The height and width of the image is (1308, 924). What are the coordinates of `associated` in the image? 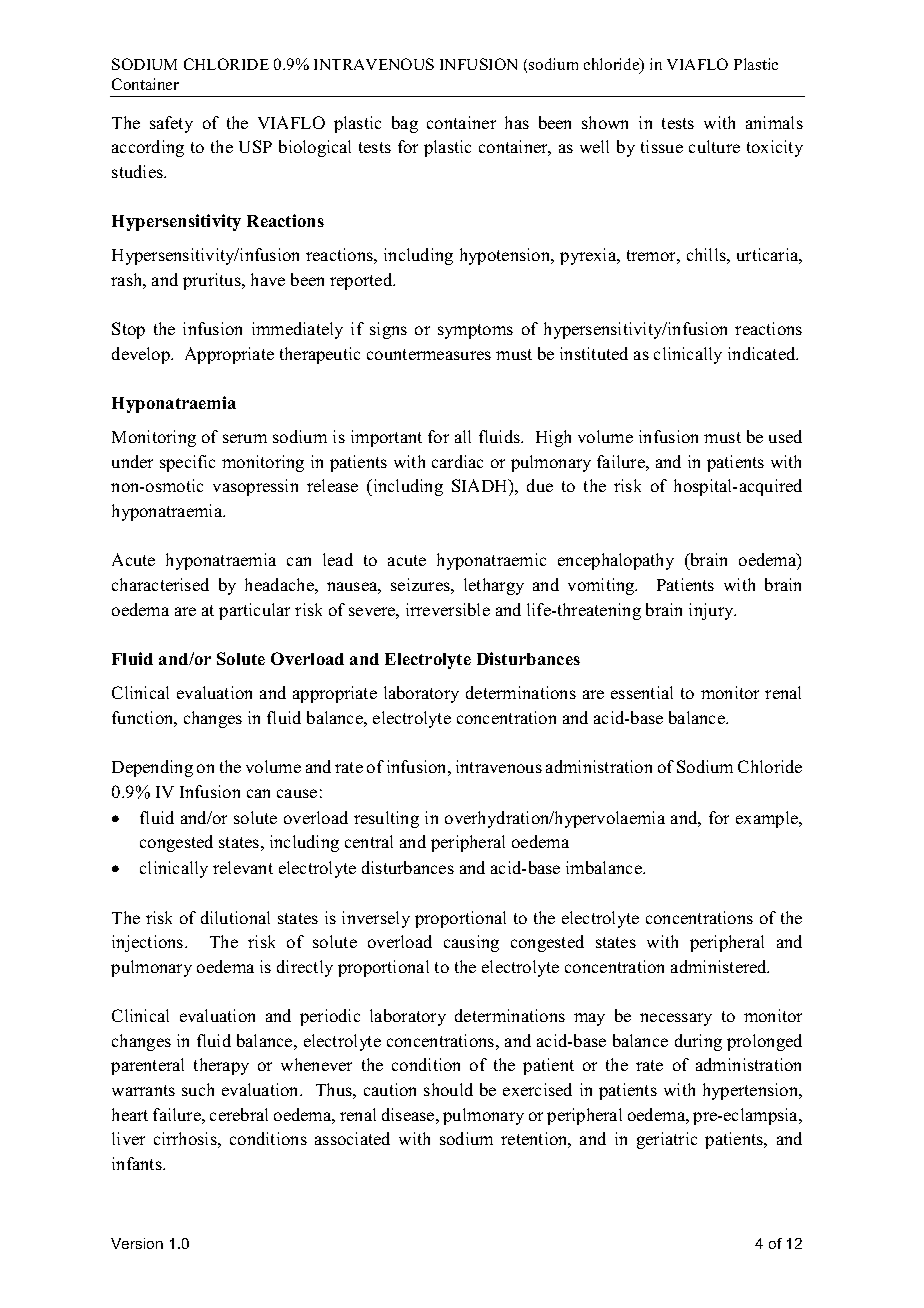 It's located at (352, 1138).
